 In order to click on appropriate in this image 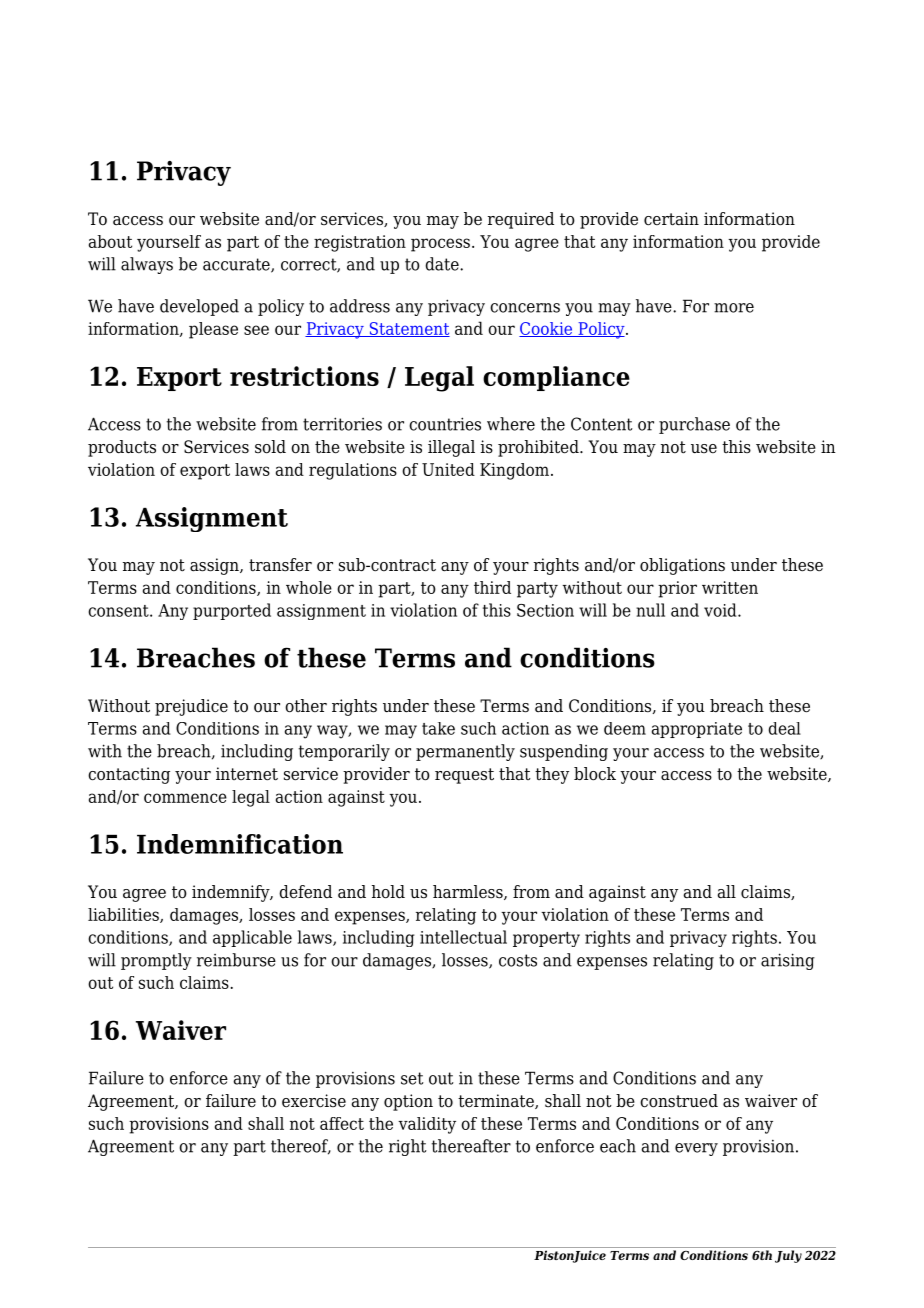, I will do `click(697, 730)`.
